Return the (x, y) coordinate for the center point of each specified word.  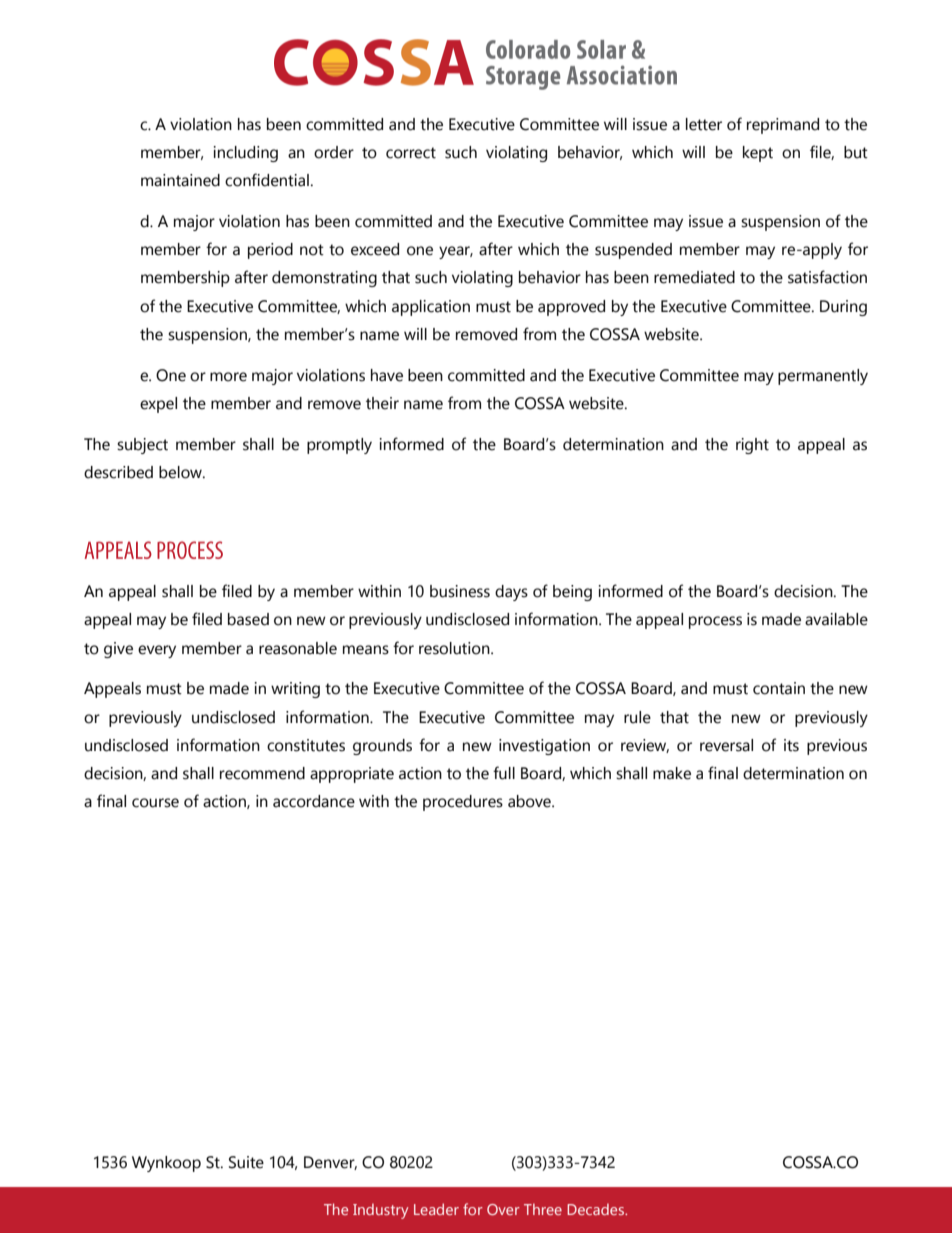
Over (503, 1209)
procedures (463, 803)
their (382, 403)
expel (158, 405)
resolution (455, 648)
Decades (596, 1209)
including (245, 154)
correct (411, 153)
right (752, 446)
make (672, 773)
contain (779, 688)
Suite (246, 1162)
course (155, 803)
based (248, 619)
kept (758, 154)
